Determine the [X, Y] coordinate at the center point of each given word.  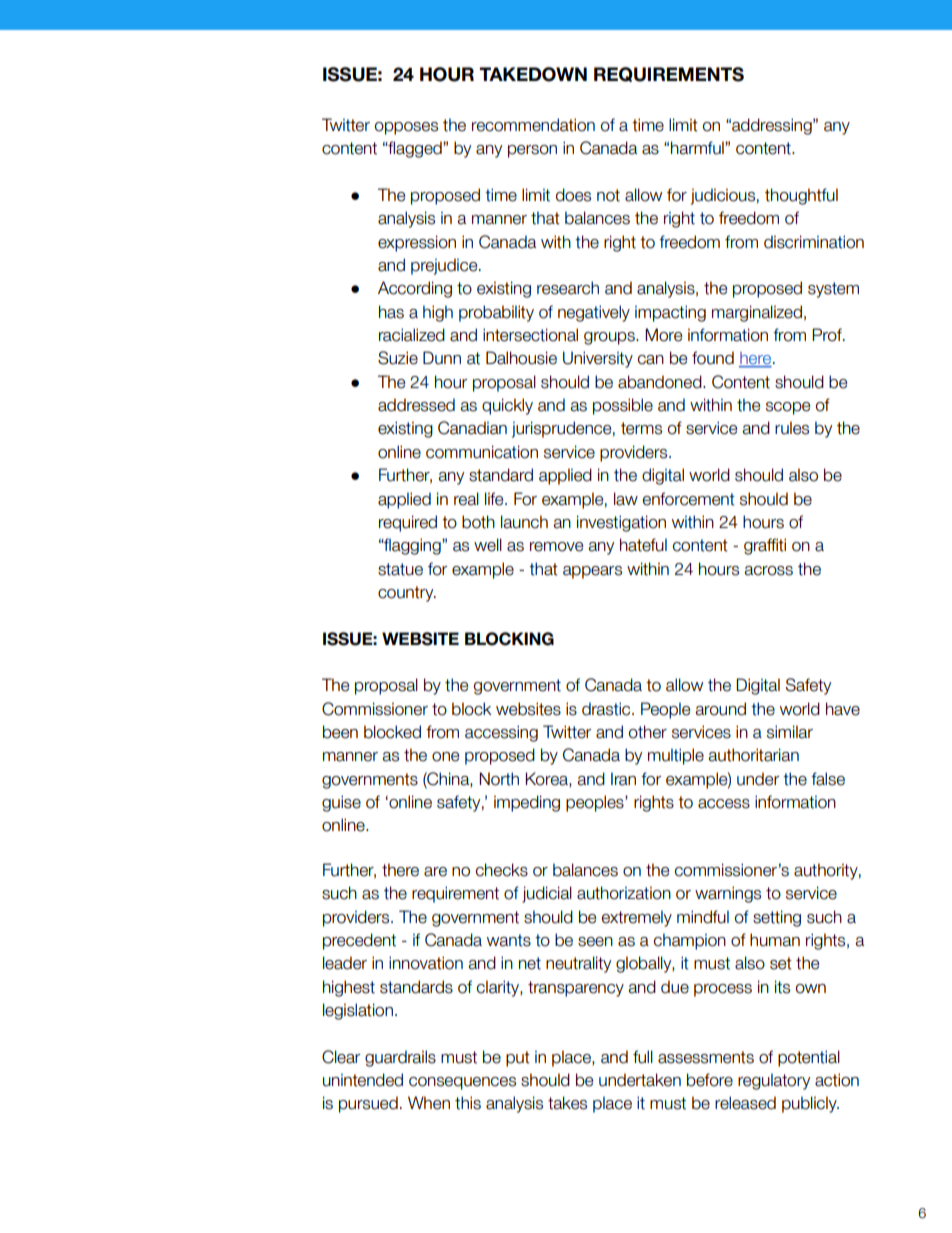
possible [623, 406]
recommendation [533, 125]
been [340, 732]
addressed [416, 405]
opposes [406, 128]
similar [790, 732]
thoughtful [801, 196]
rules [792, 428]
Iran [623, 779]
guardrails [400, 1058]
